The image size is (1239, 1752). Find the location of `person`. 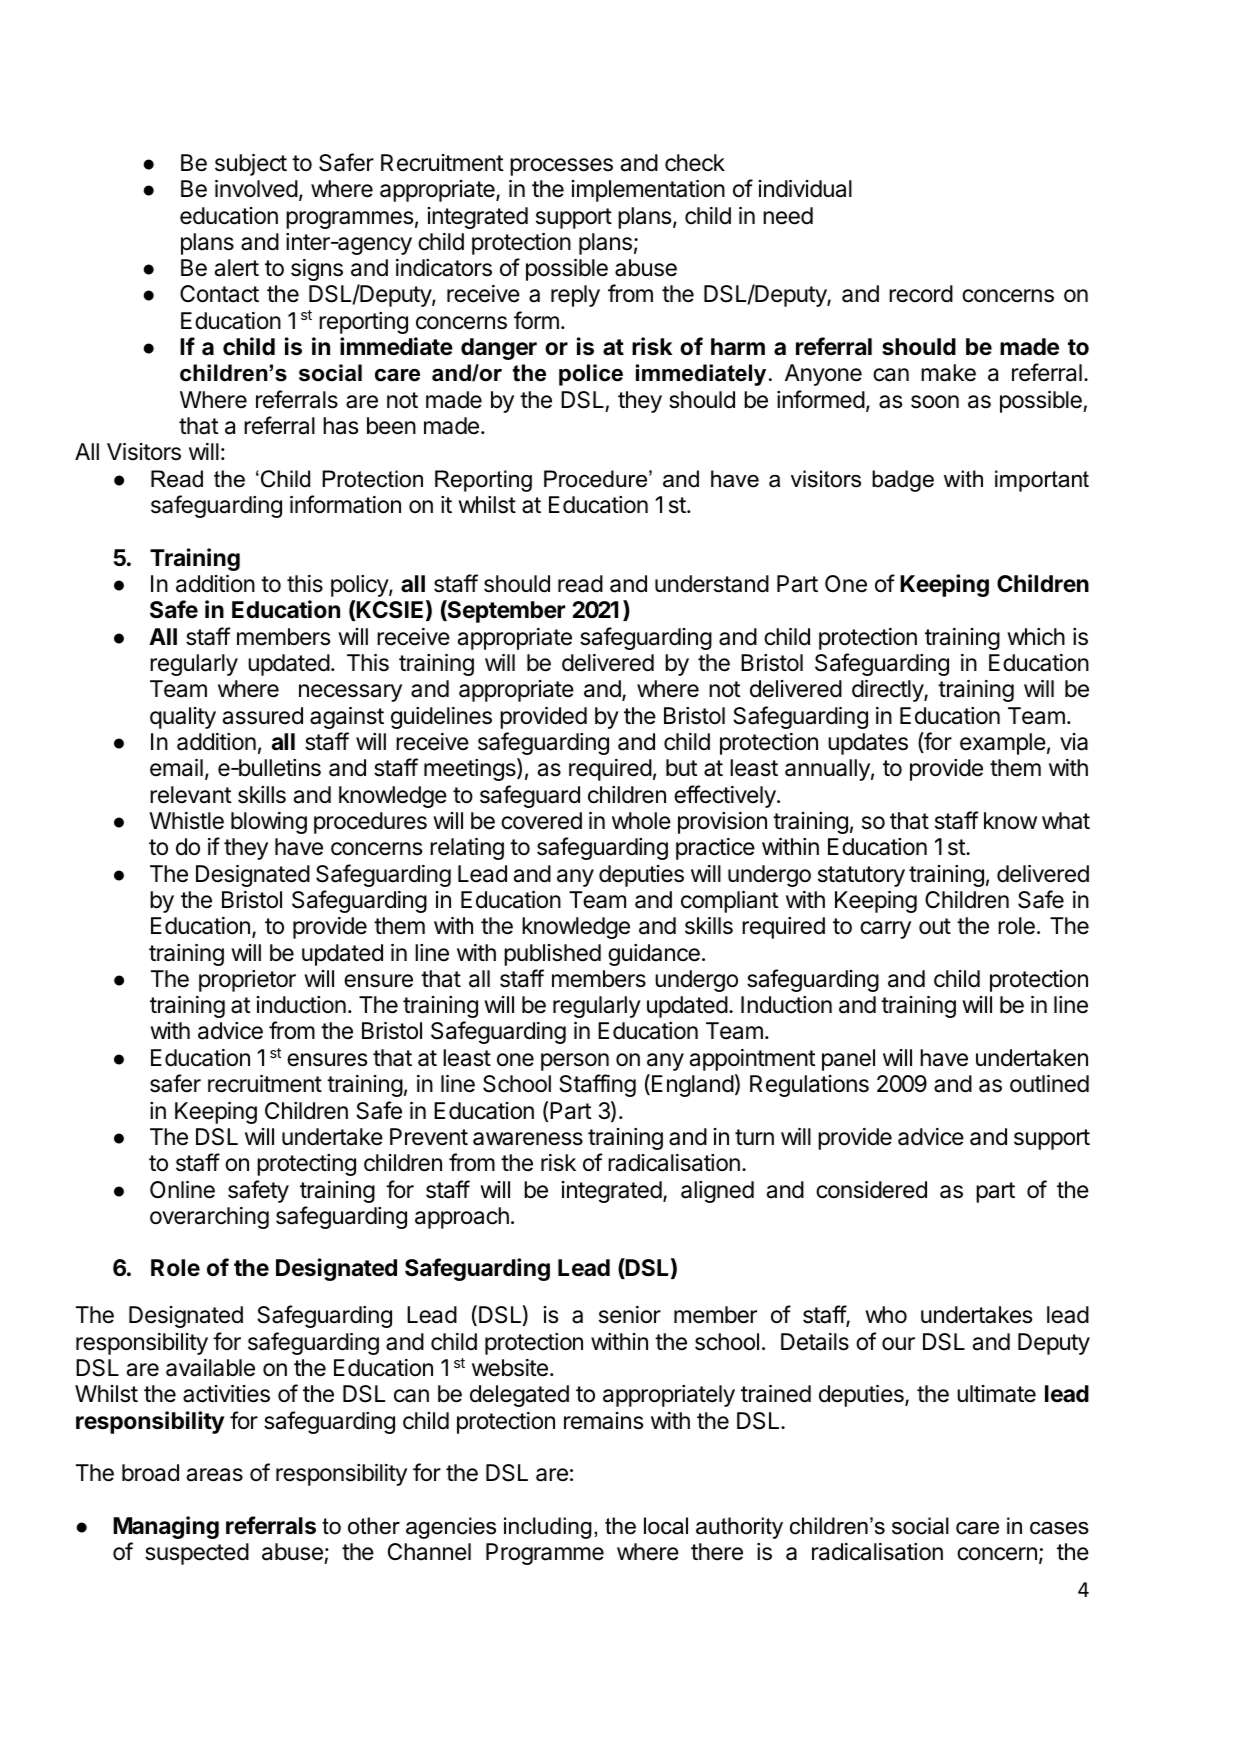

person is located at coordinates (575, 1062).
